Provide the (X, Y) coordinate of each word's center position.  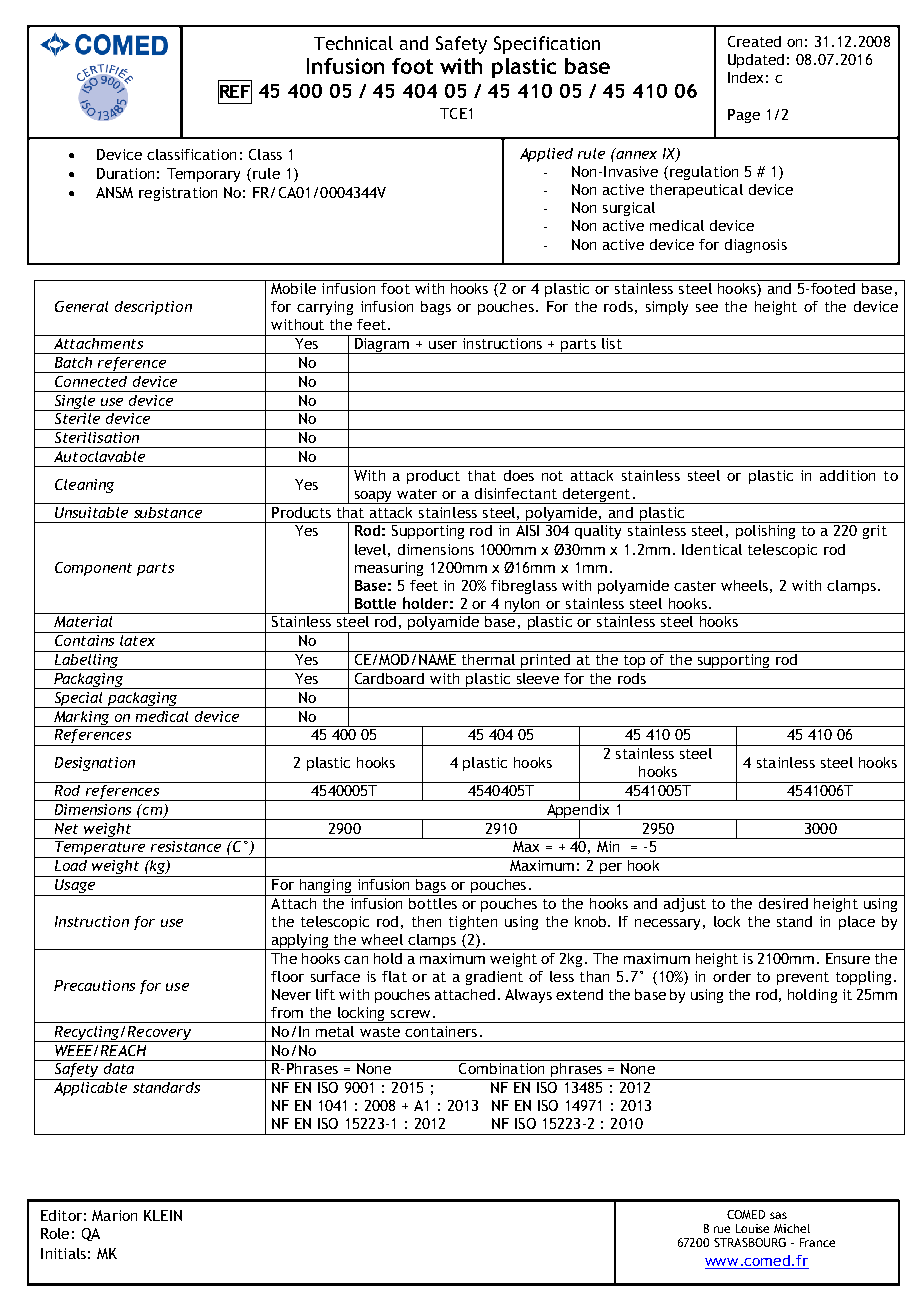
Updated (756, 61)
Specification (547, 45)
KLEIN (163, 1215)
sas (778, 1215)
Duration (125, 173)
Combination (502, 1067)
